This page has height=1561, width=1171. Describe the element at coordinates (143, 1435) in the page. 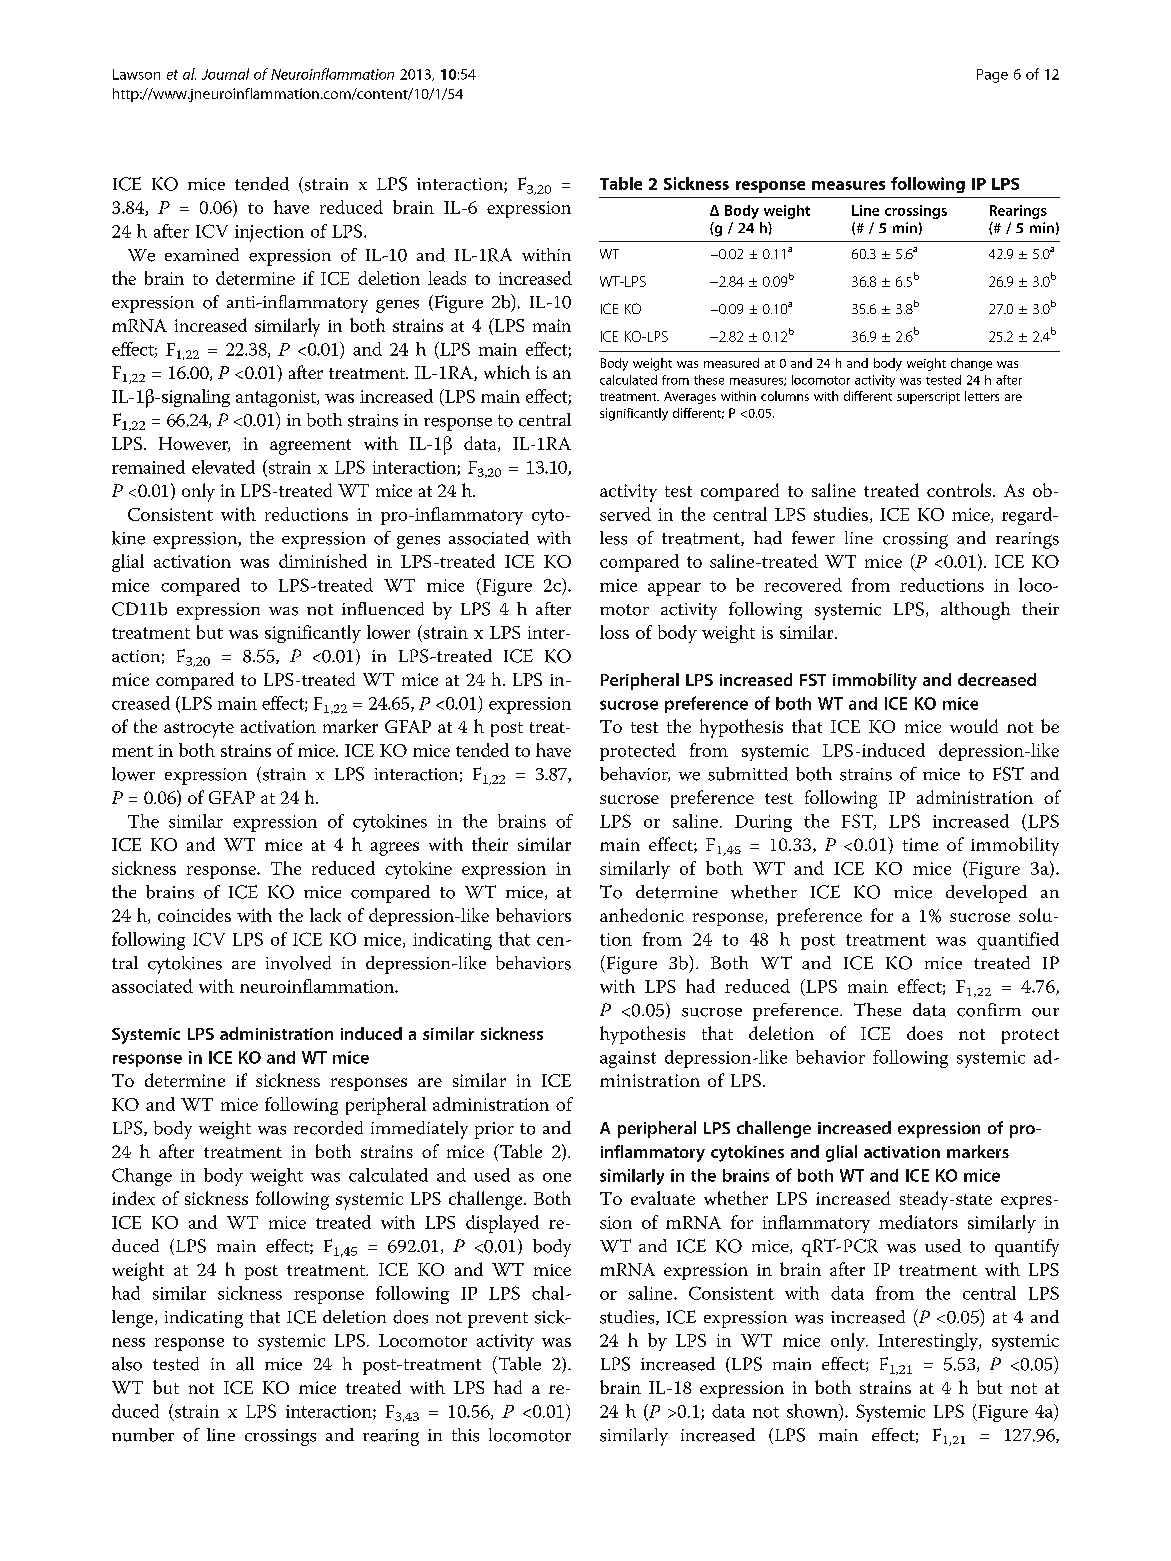

I see `number` at that location.
